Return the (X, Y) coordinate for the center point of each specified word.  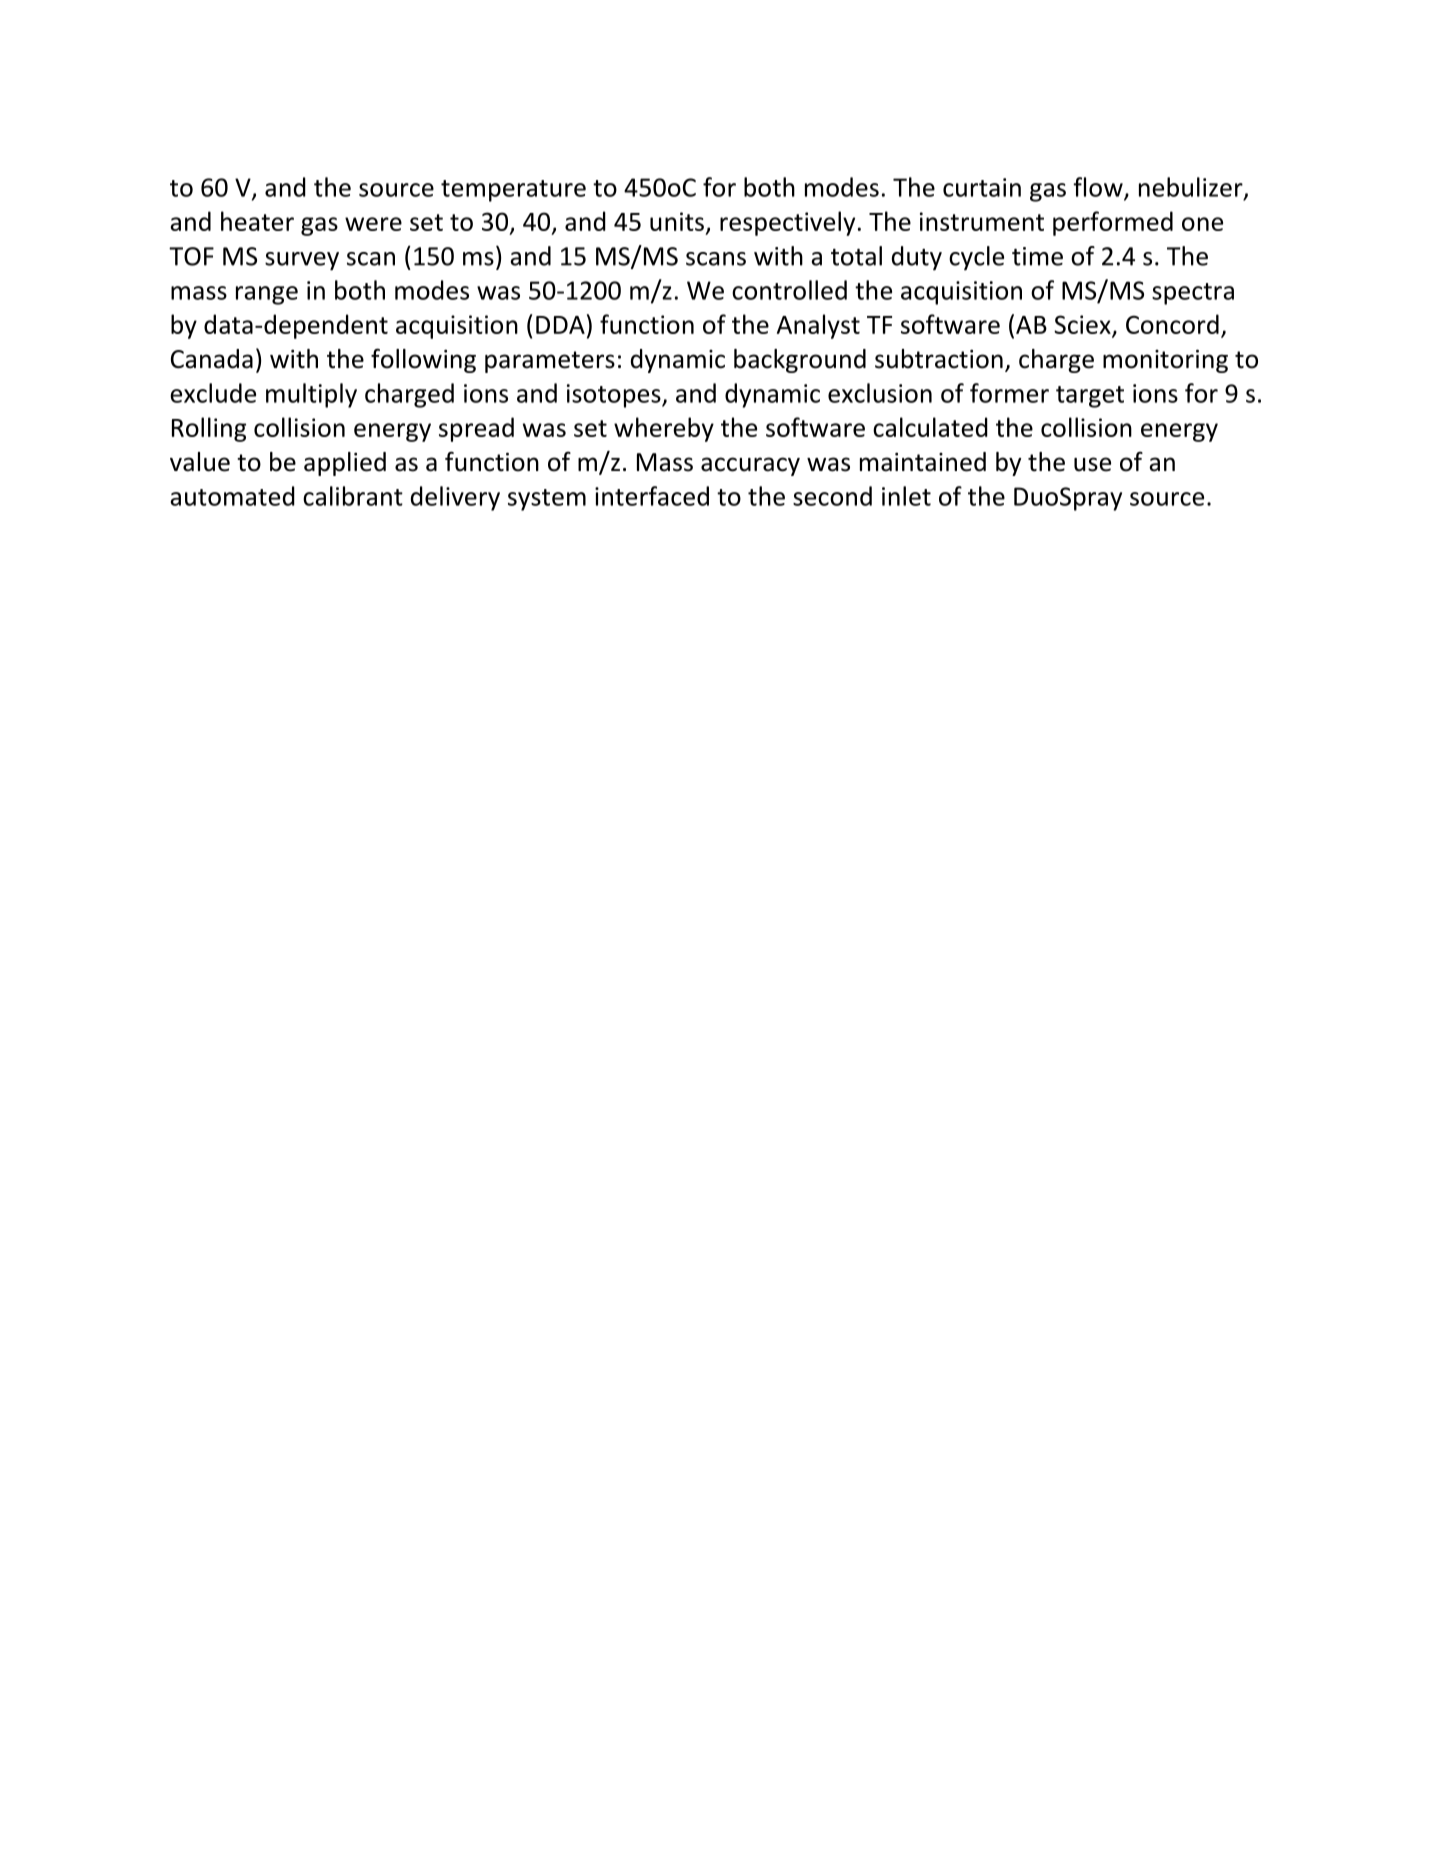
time (1037, 256)
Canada (212, 359)
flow (1099, 188)
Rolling (209, 429)
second (832, 496)
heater (257, 221)
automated (233, 496)
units (677, 221)
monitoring (1165, 361)
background (800, 361)
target (1090, 397)
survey (302, 261)
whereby (664, 429)
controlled (789, 290)
